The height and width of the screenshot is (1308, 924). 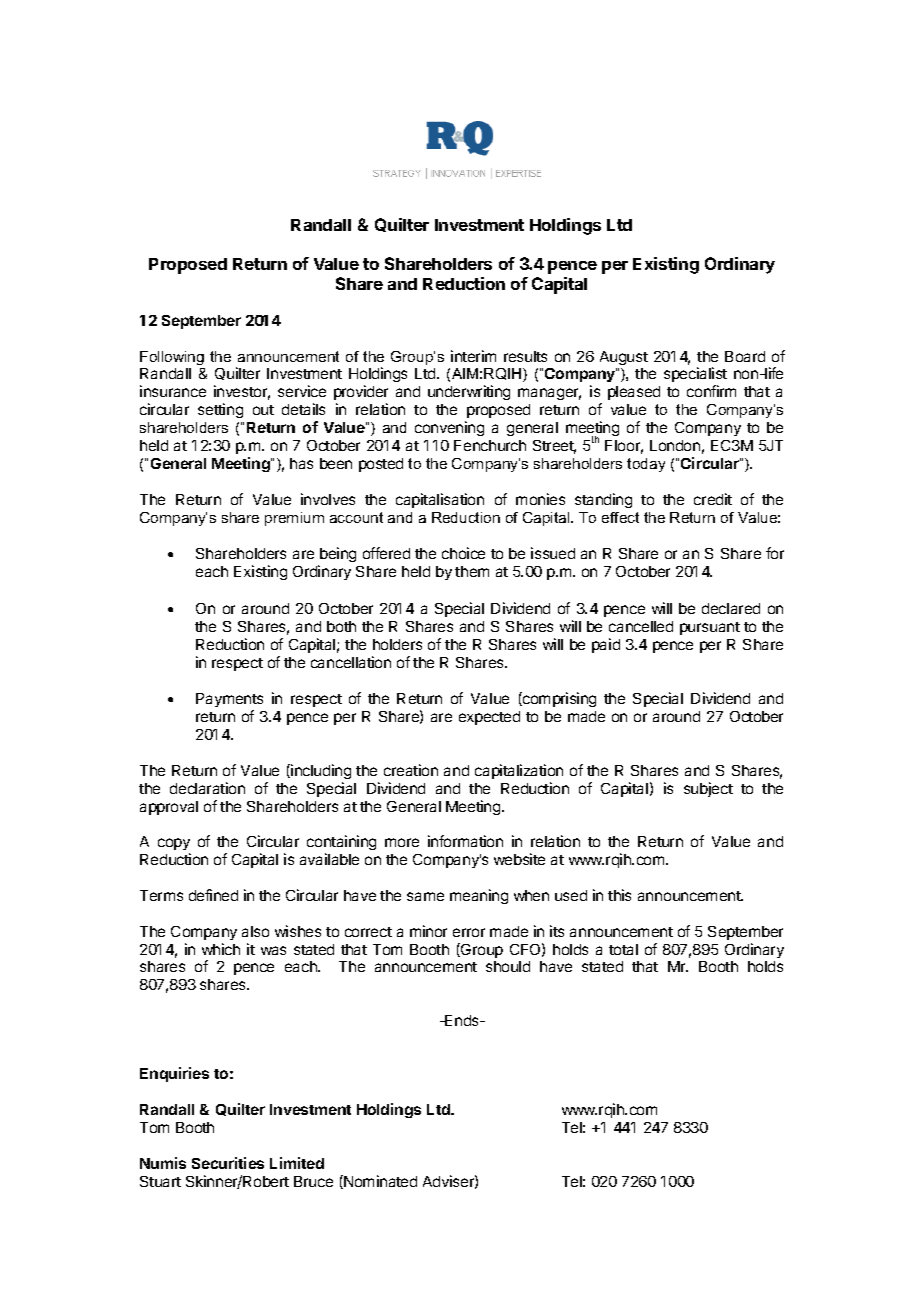 I want to click on total, so click(x=623, y=949).
